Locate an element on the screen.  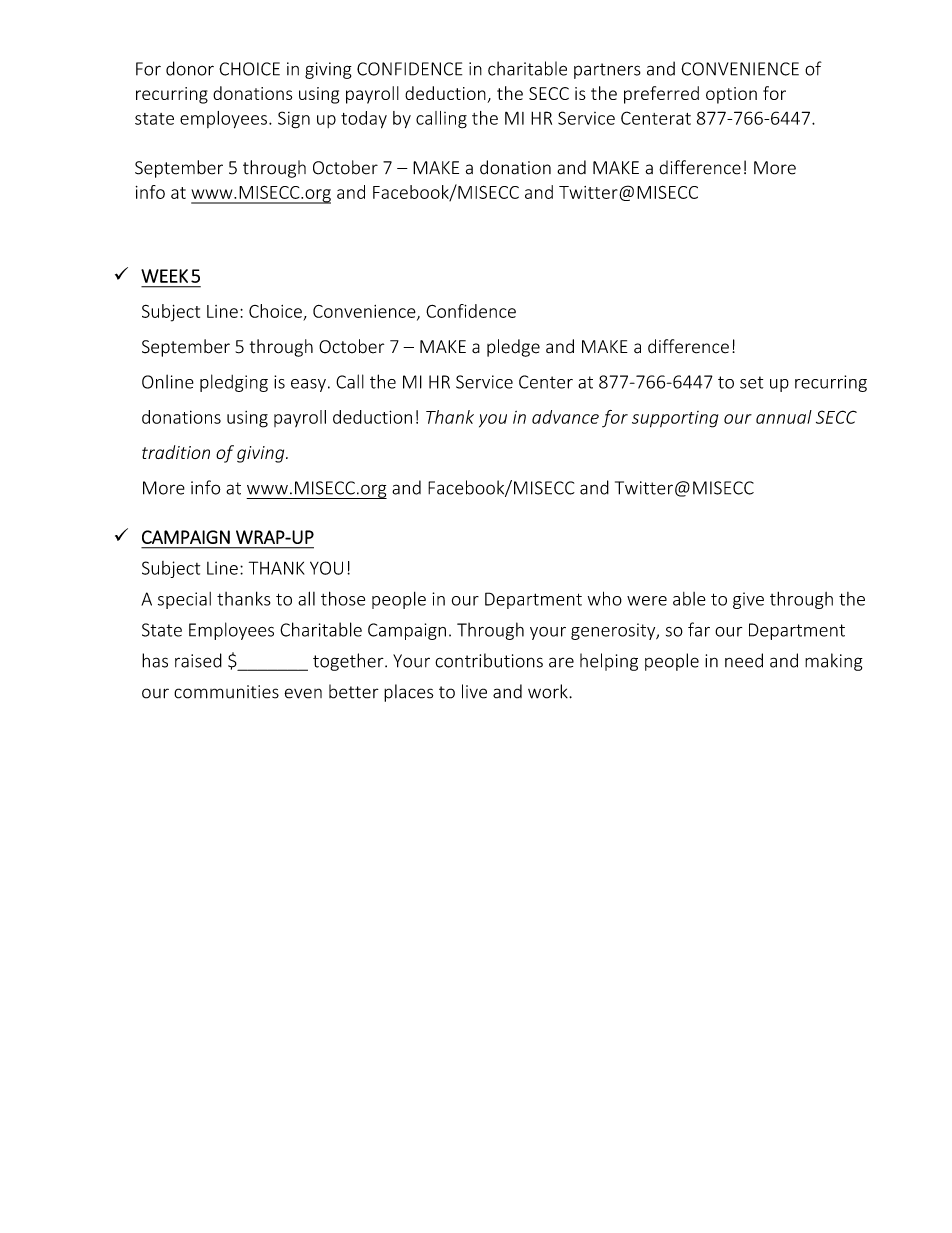
special is located at coordinates (184, 600).
